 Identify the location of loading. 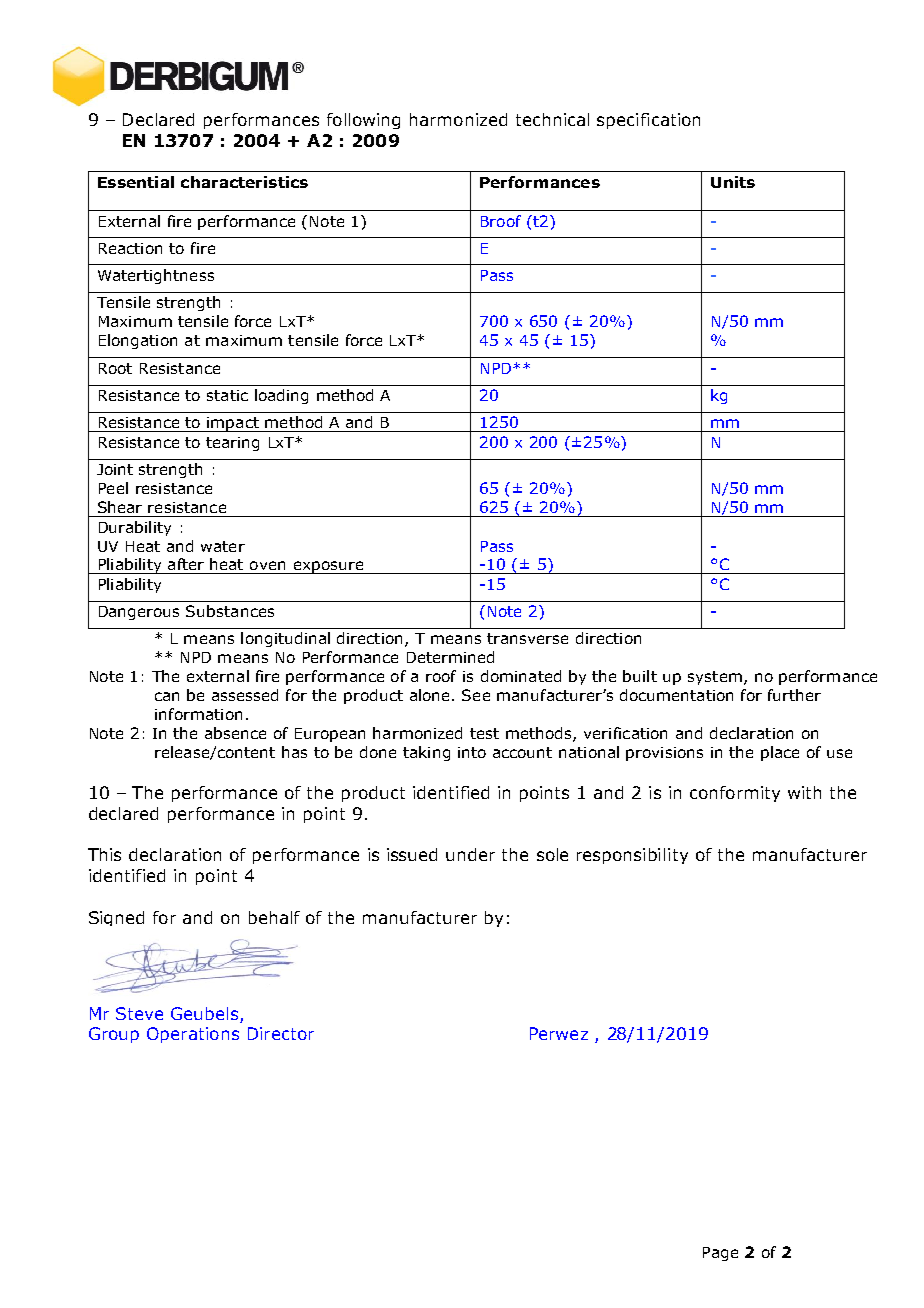
(281, 396).
